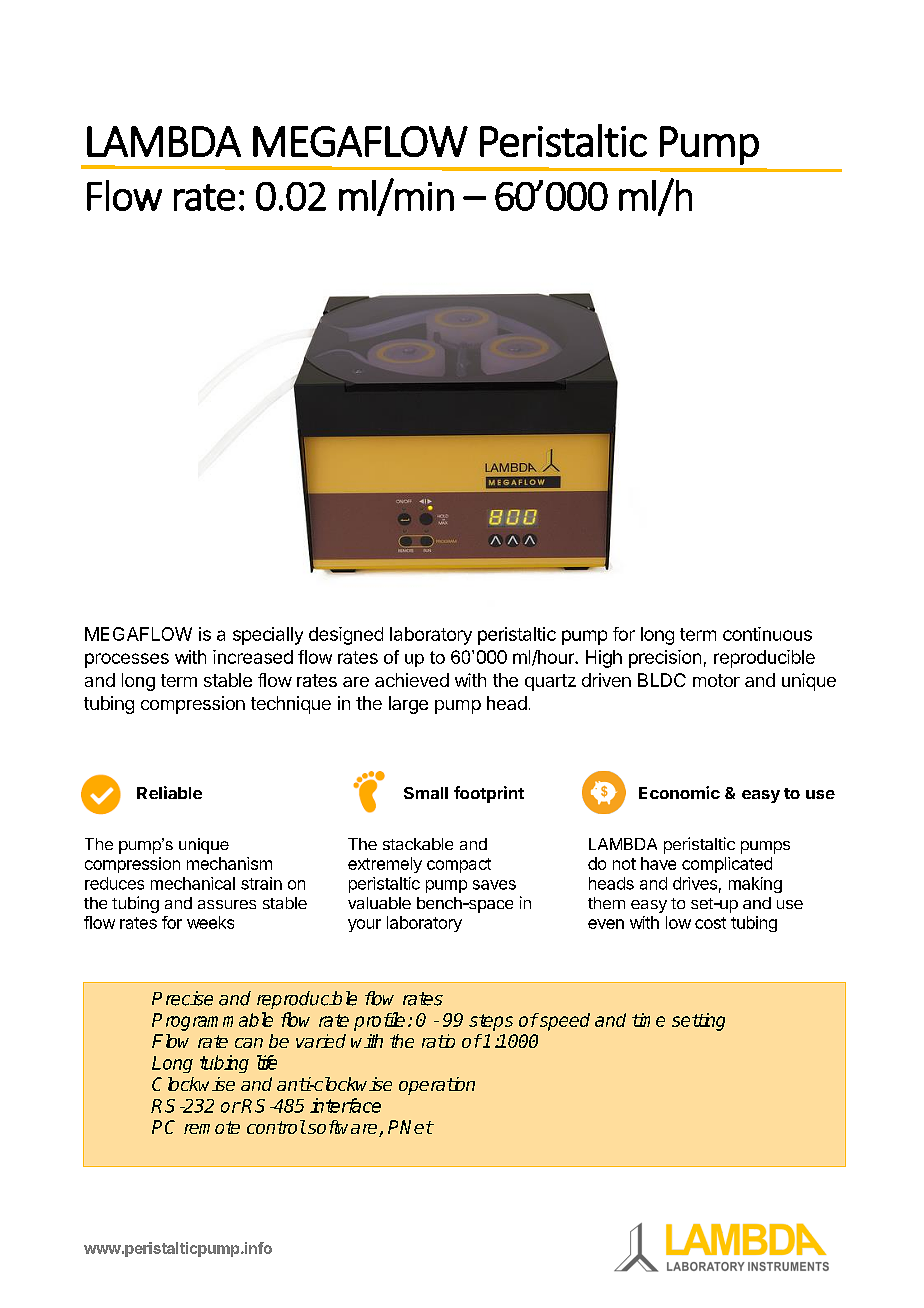 The height and width of the screenshot is (1308, 924). Describe the element at coordinates (698, 1022) in the screenshot. I see `setting` at that location.
